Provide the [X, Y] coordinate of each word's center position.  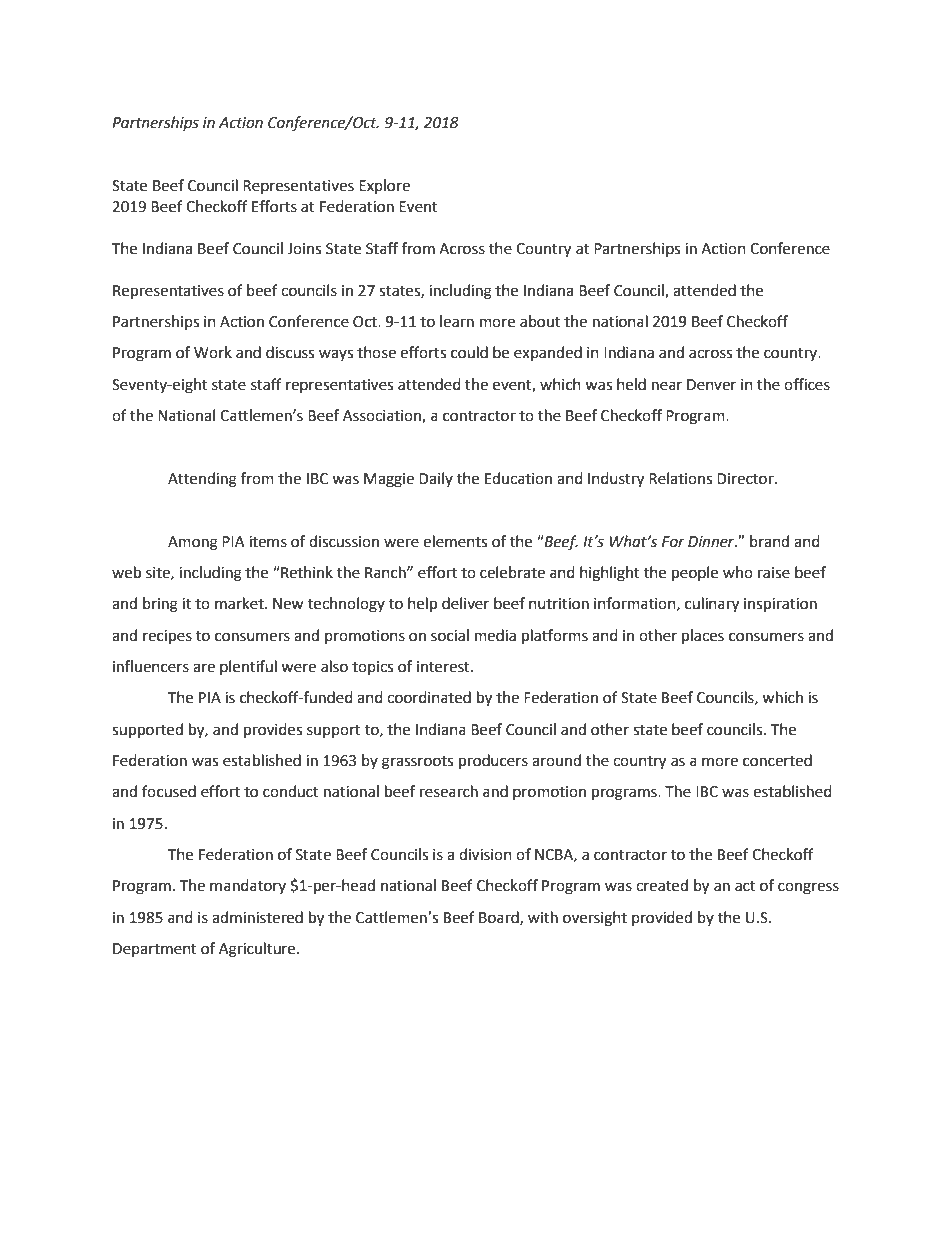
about [540, 321]
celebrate [512, 572]
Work [213, 352]
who [738, 572]
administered [257, 917]
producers [493, 762]
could [469, 352]
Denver [711, 385]
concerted [777, 760]
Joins [304, 249]
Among [193, 543]
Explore [384, 186]
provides [273, 731]
